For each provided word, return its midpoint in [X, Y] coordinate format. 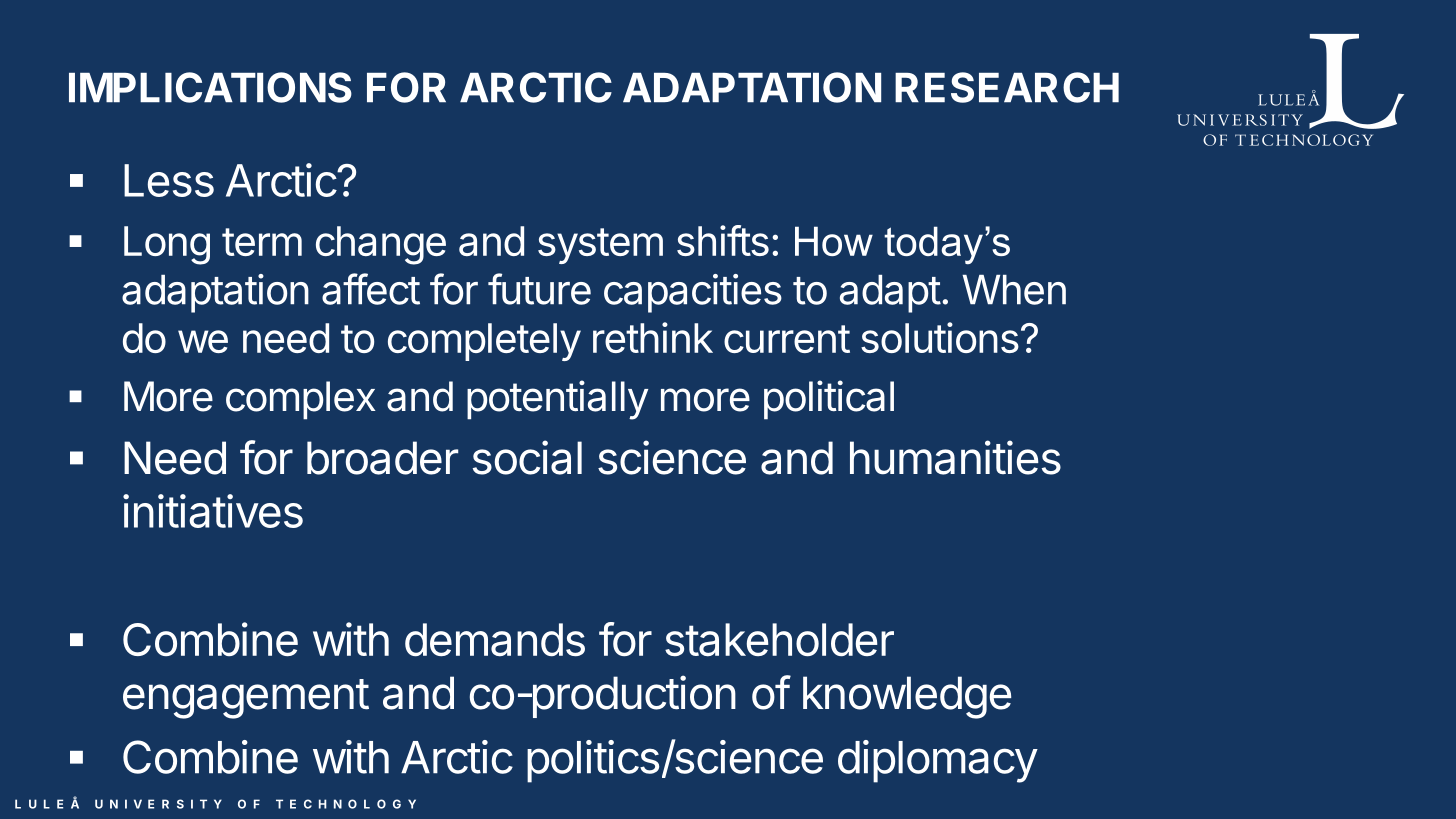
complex [301, 400]
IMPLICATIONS [210, 87]
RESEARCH [1007, 87]
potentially [557, 400]
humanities [955, 457]
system [600, 246]
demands [495, 640]
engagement [246, 699]
